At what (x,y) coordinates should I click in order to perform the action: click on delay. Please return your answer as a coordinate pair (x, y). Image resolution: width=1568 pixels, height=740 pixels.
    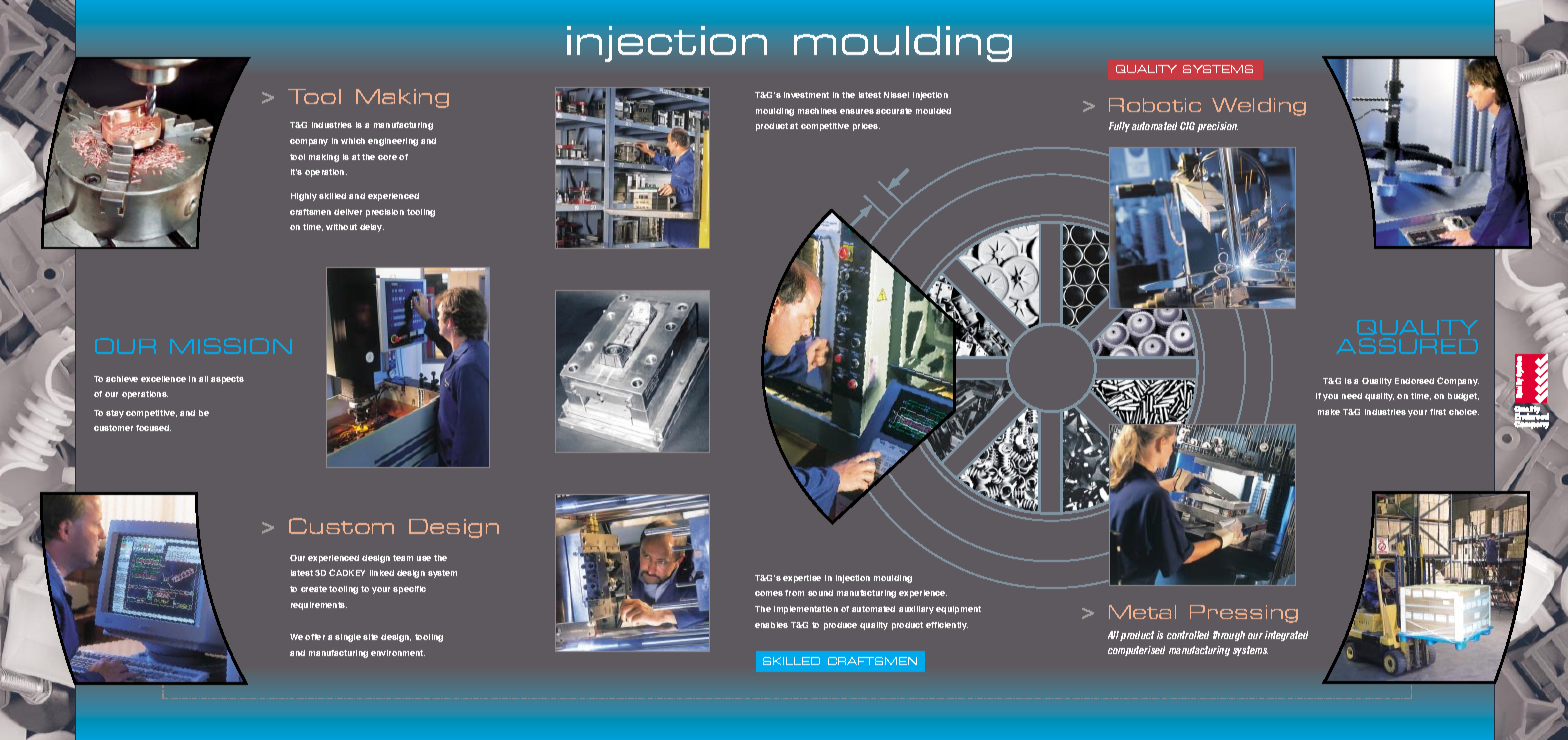
    Looking at the image, I should click on (372, 228).
